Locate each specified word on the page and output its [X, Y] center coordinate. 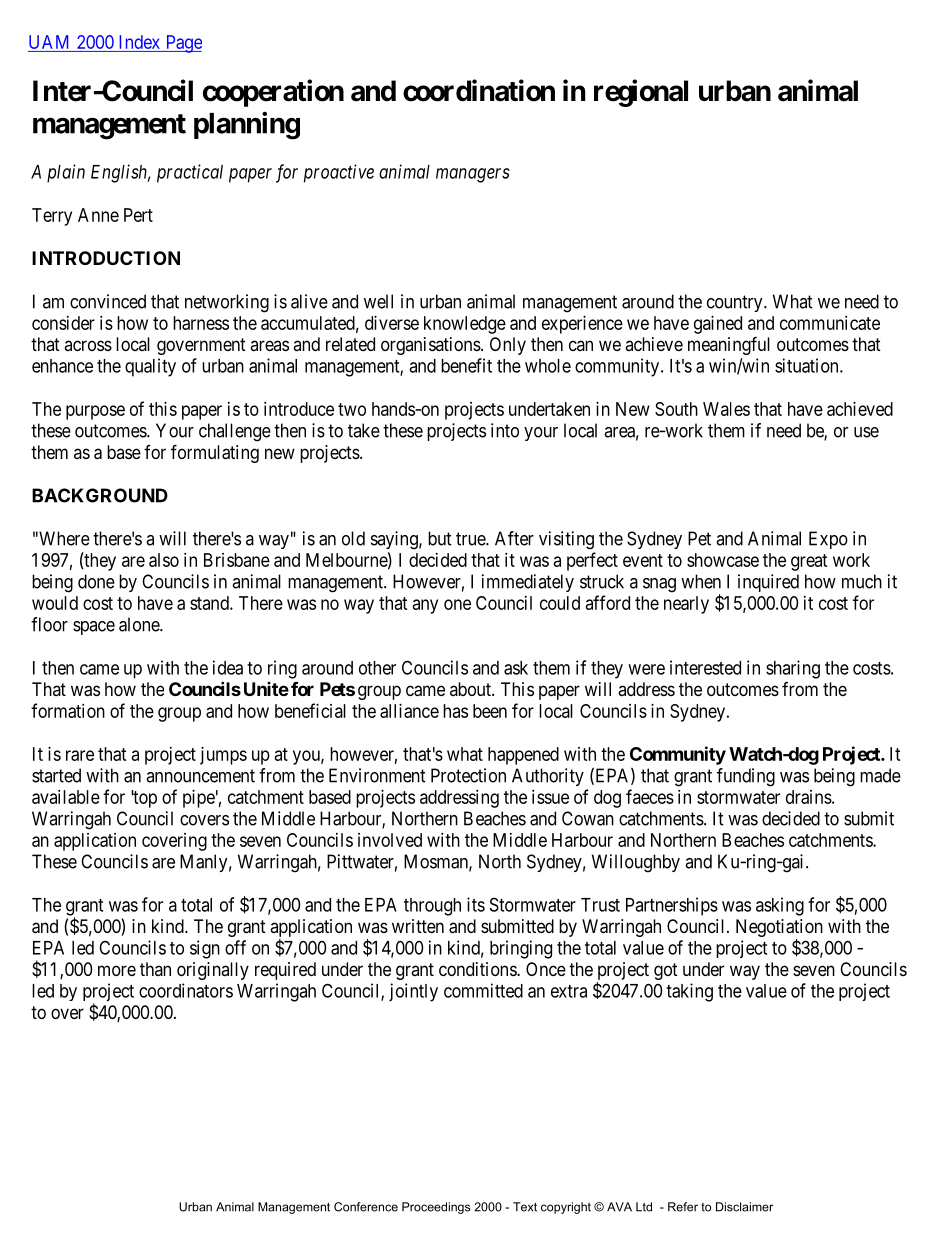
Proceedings [436, 1208]
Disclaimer [744, 1207]
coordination [479, 90]
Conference [366, 1207]
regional [641, 93]
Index [139, 42]
